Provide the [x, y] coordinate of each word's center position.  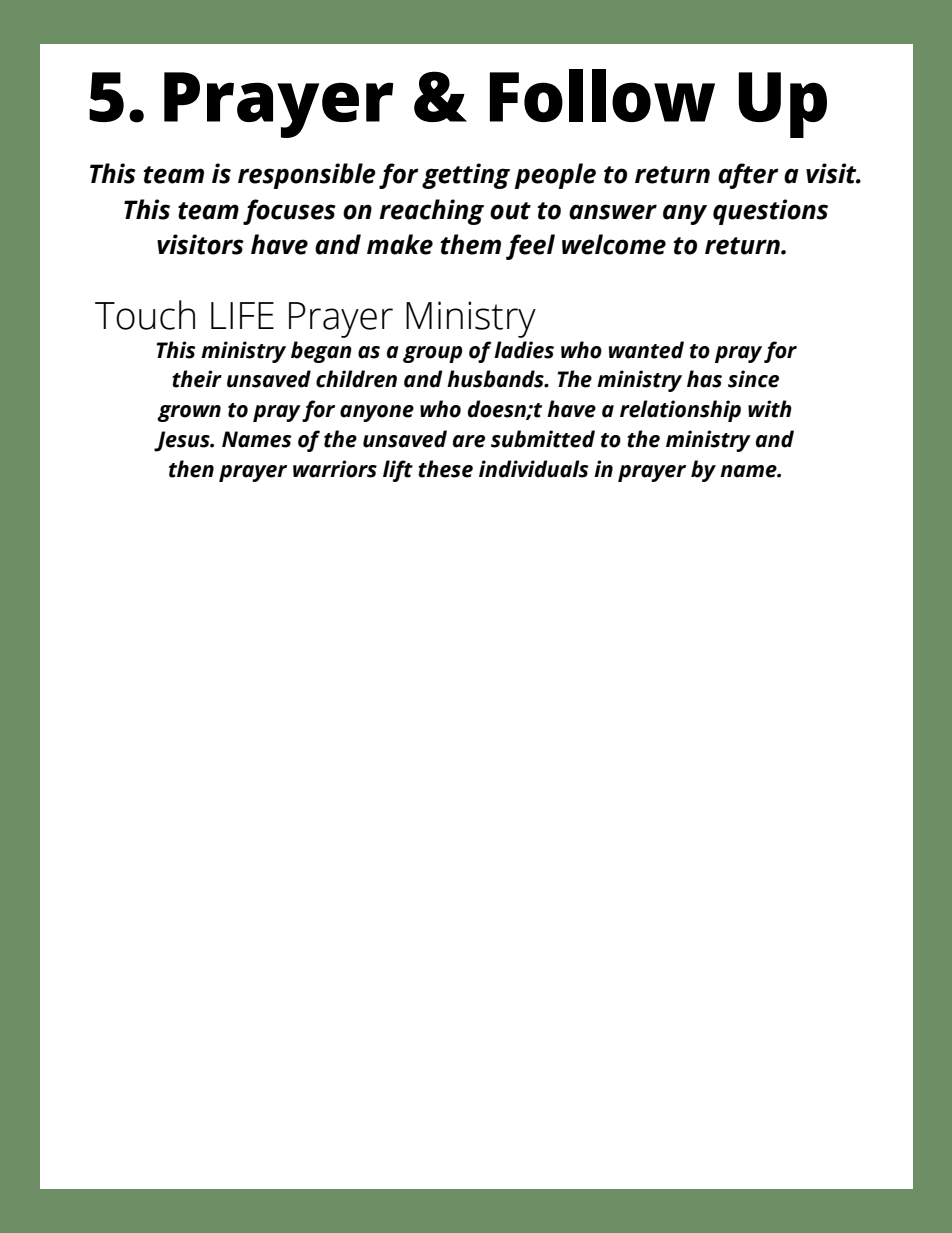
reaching [431, 212]
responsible [307, 176]
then [191, 469]
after [748, 176]
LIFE [242, 315]
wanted [646, 350]
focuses [289, 212]
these [445, 469]
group [433, 354]
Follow [602, 95]
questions [770, 212]
